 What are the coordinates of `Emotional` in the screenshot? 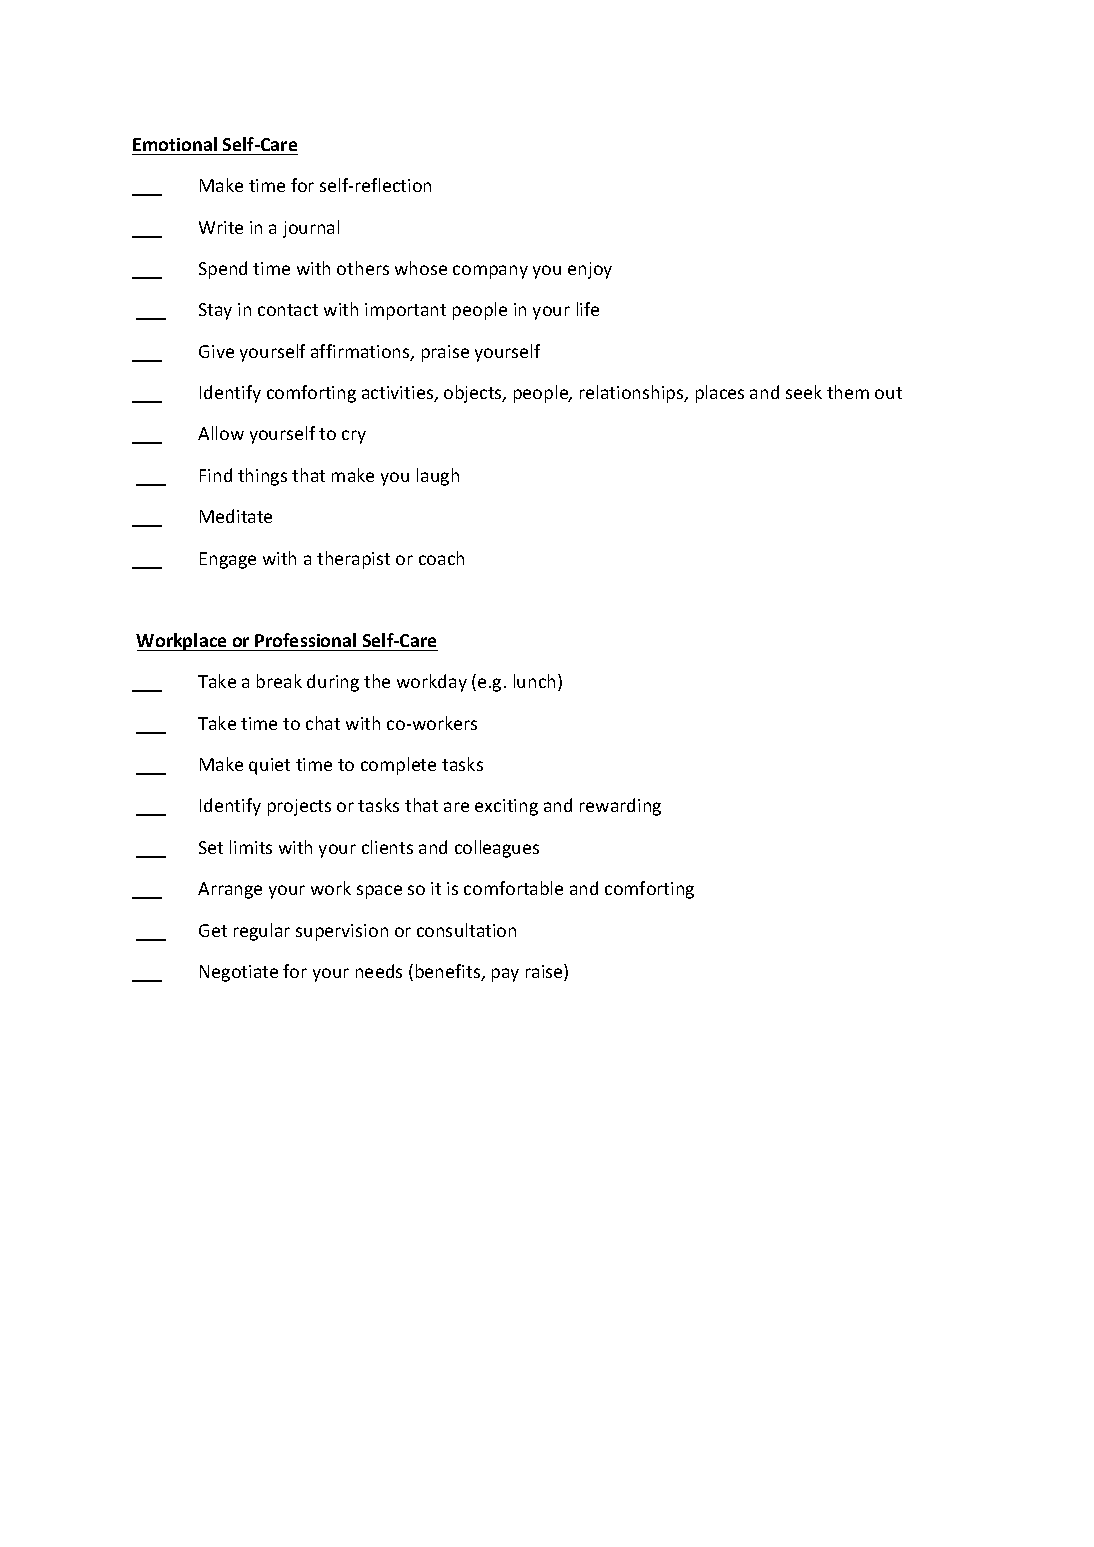 It's located at (175, 144).
